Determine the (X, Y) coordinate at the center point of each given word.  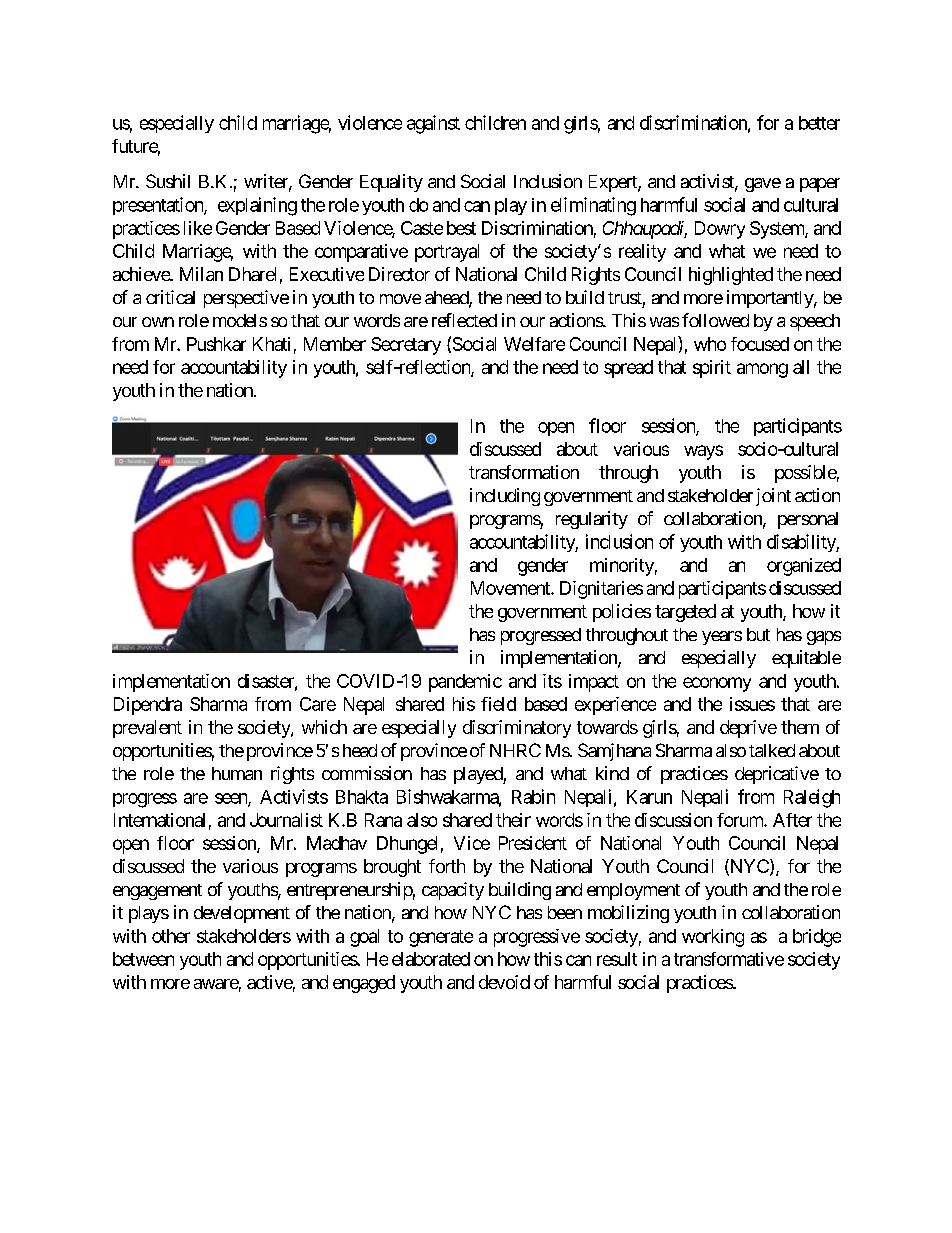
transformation (524, 472)
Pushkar (216, 344)
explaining (257, 206)
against (433, 124)
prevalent (147, 729)
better (819, 123)
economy (717, 684)
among (762, 370)
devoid (504, 982)
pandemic (465, 683)
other (171, 936)
